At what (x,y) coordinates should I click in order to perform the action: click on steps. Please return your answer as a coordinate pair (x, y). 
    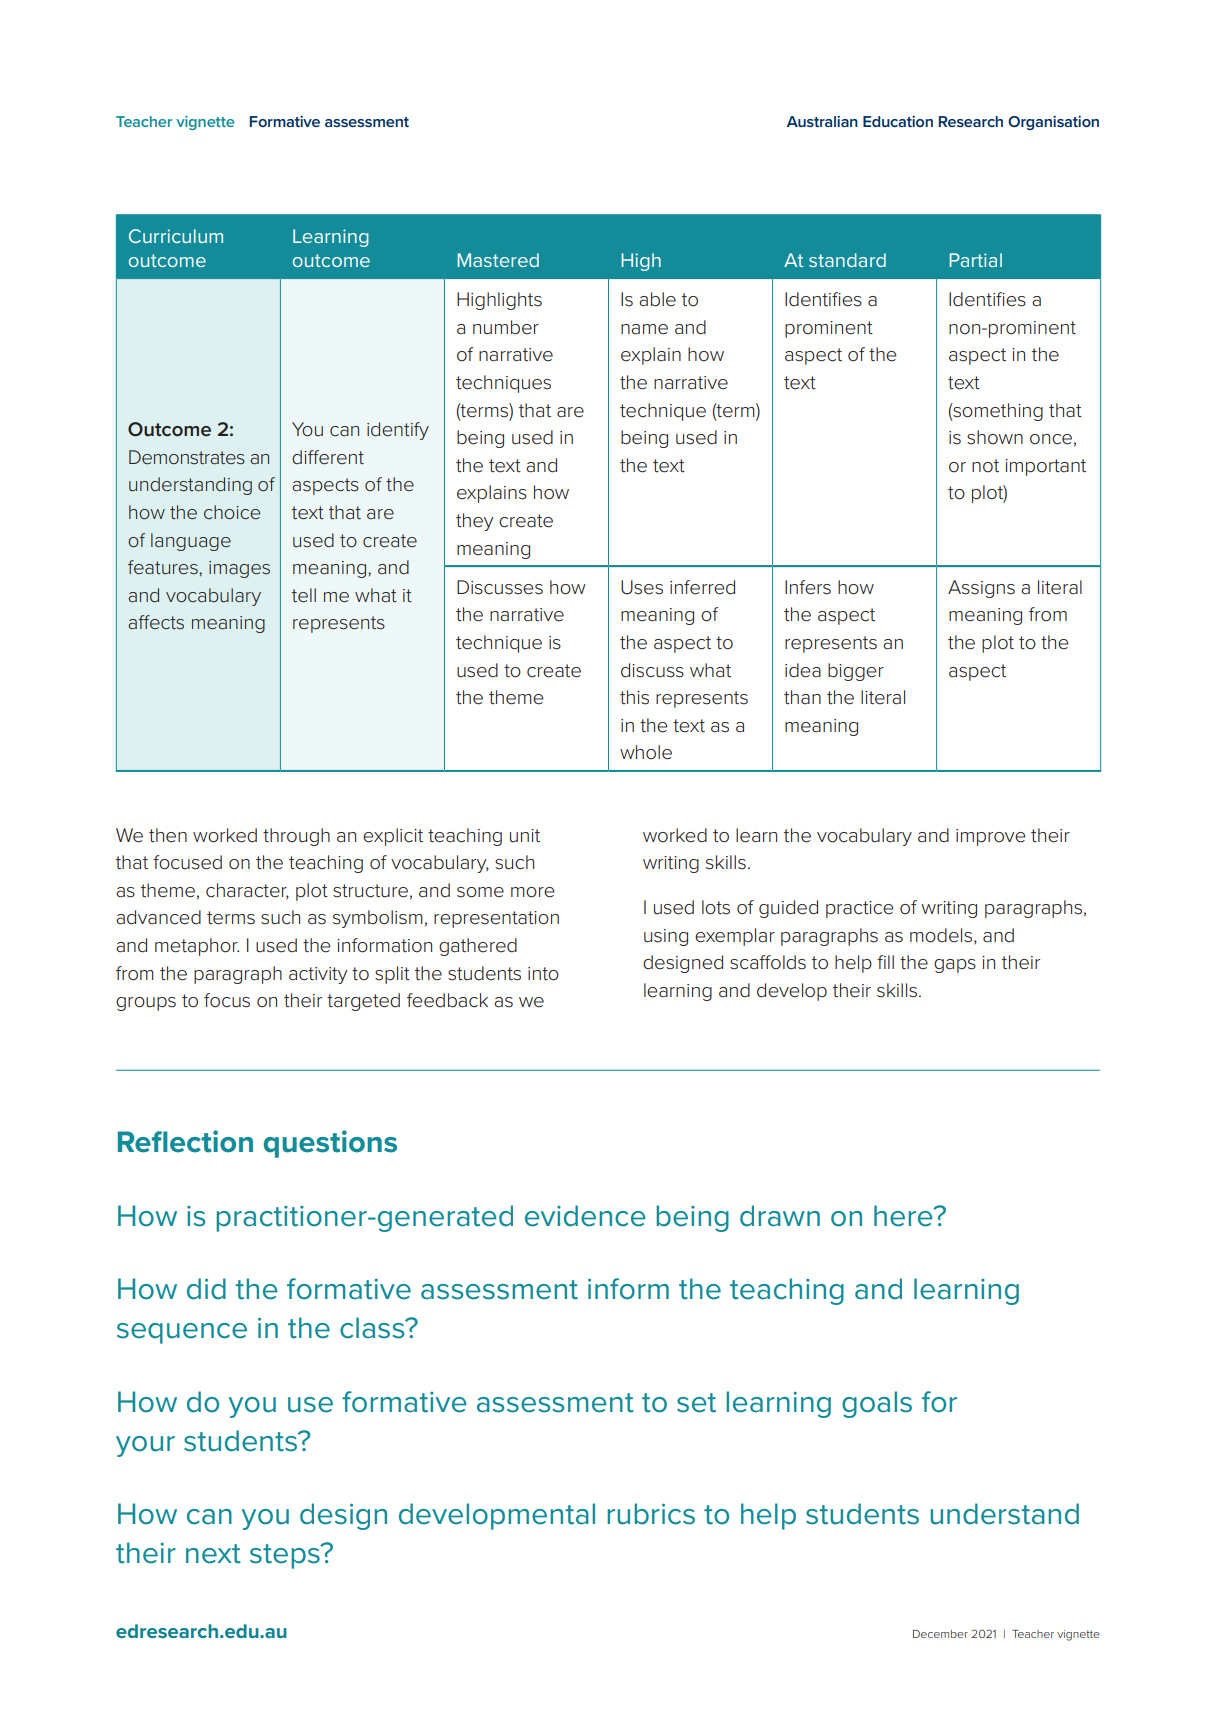
    Looking at the image, I should click on (286, 1556).
